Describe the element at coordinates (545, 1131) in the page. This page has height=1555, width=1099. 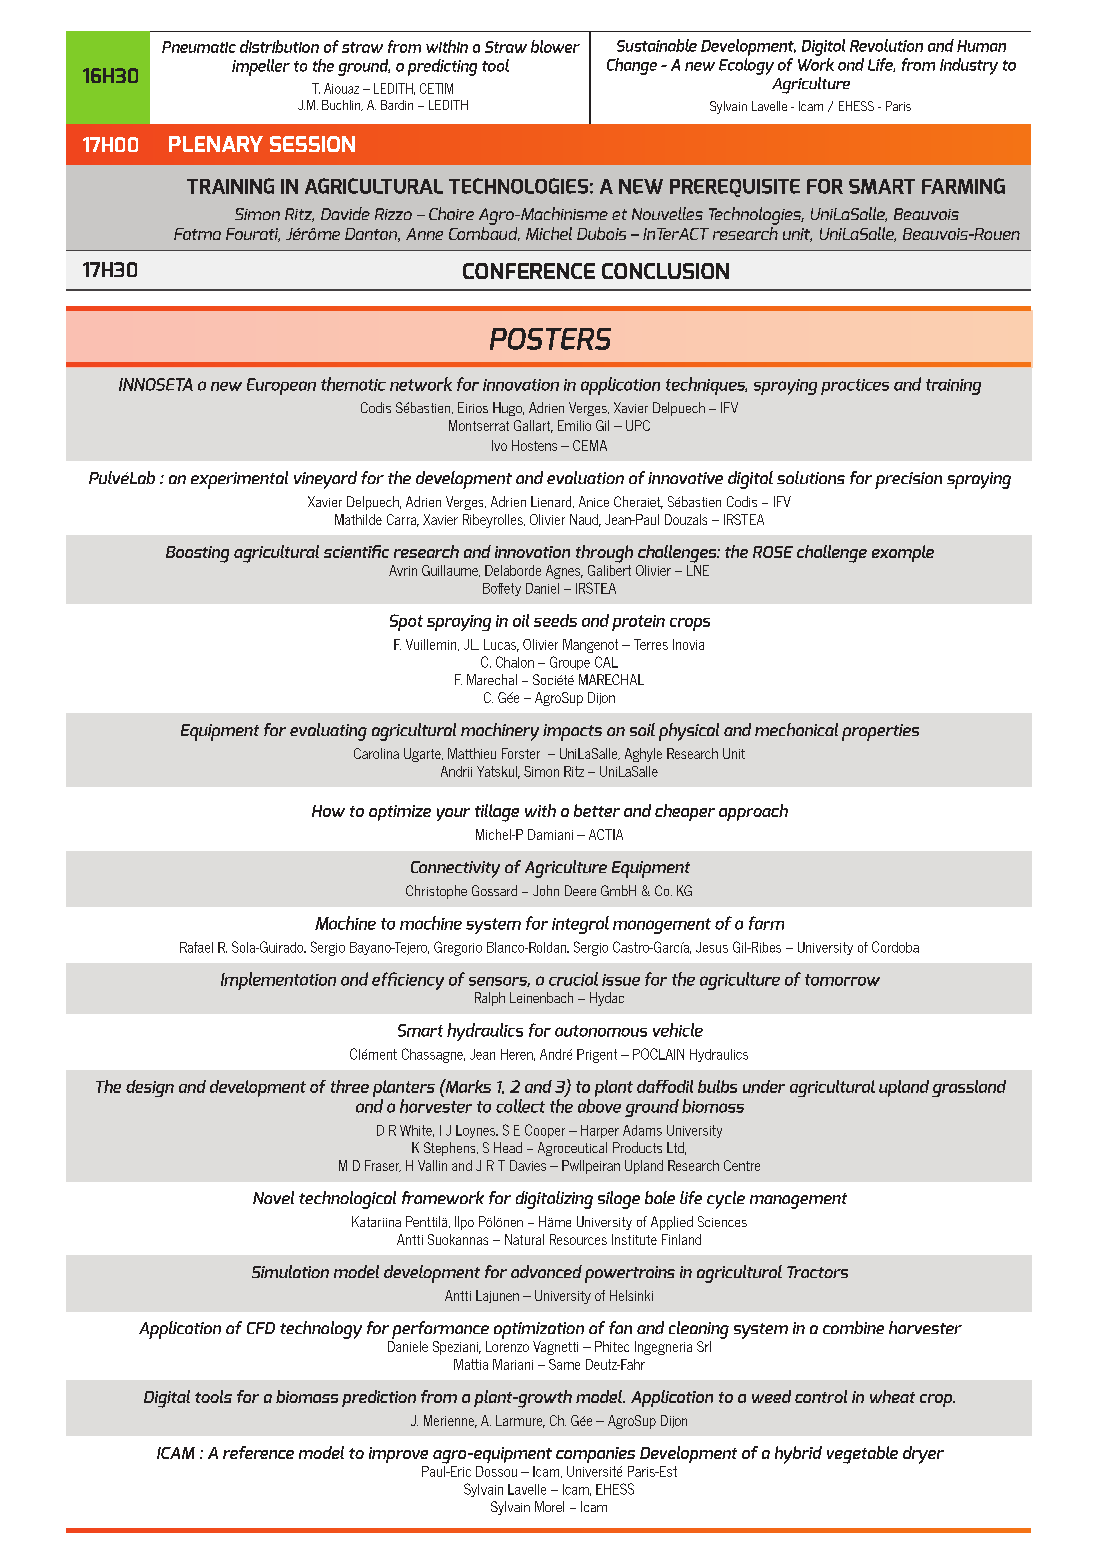
I see `Cooper` at that location.
